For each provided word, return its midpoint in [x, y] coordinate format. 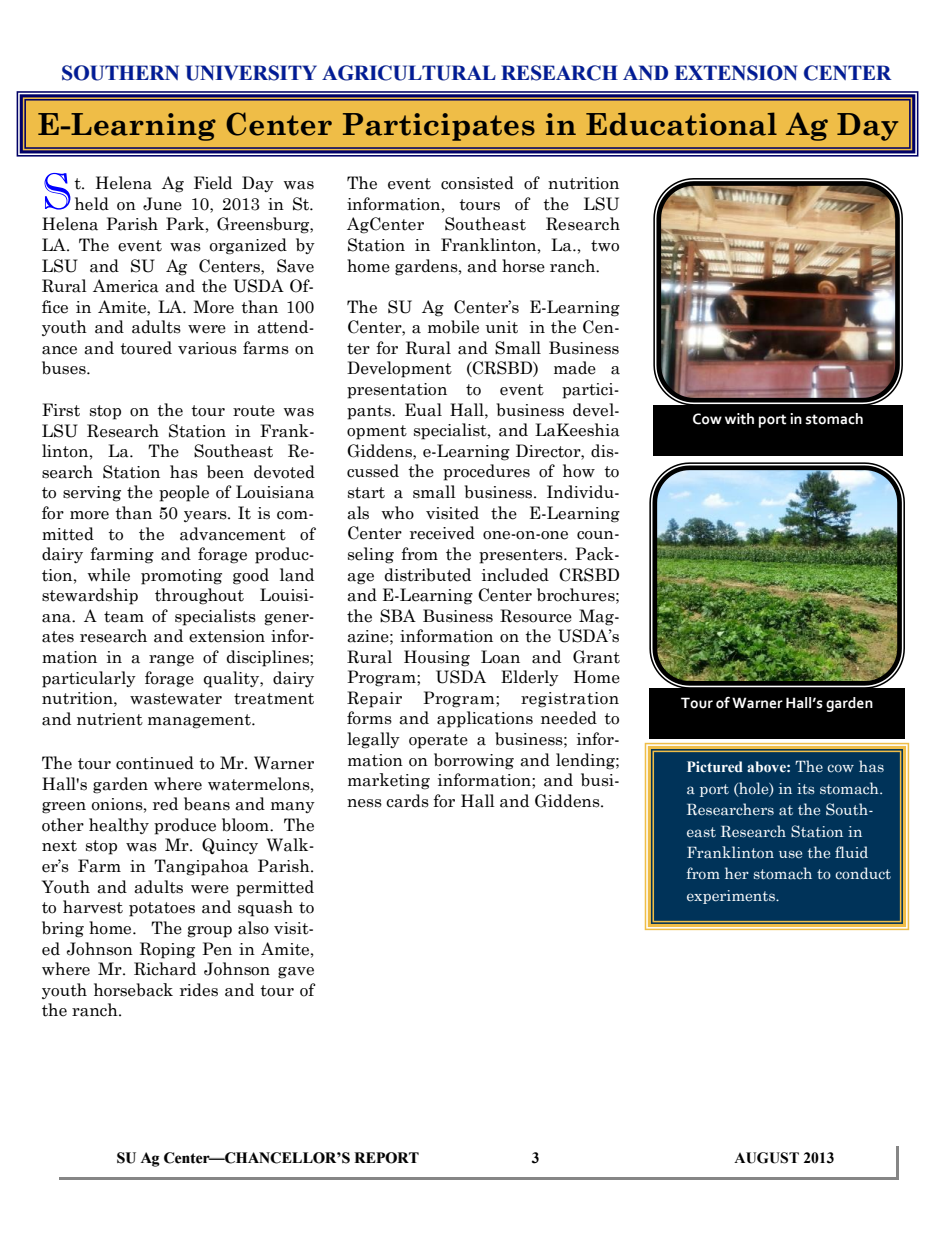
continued [155, 763]
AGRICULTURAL [409, 73]
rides [199, 990]
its [806, 789]
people [184, 493]
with [739, 419]
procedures [486, 472]
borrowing [474, 761]
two [605, 246]
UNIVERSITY [251, 73]
